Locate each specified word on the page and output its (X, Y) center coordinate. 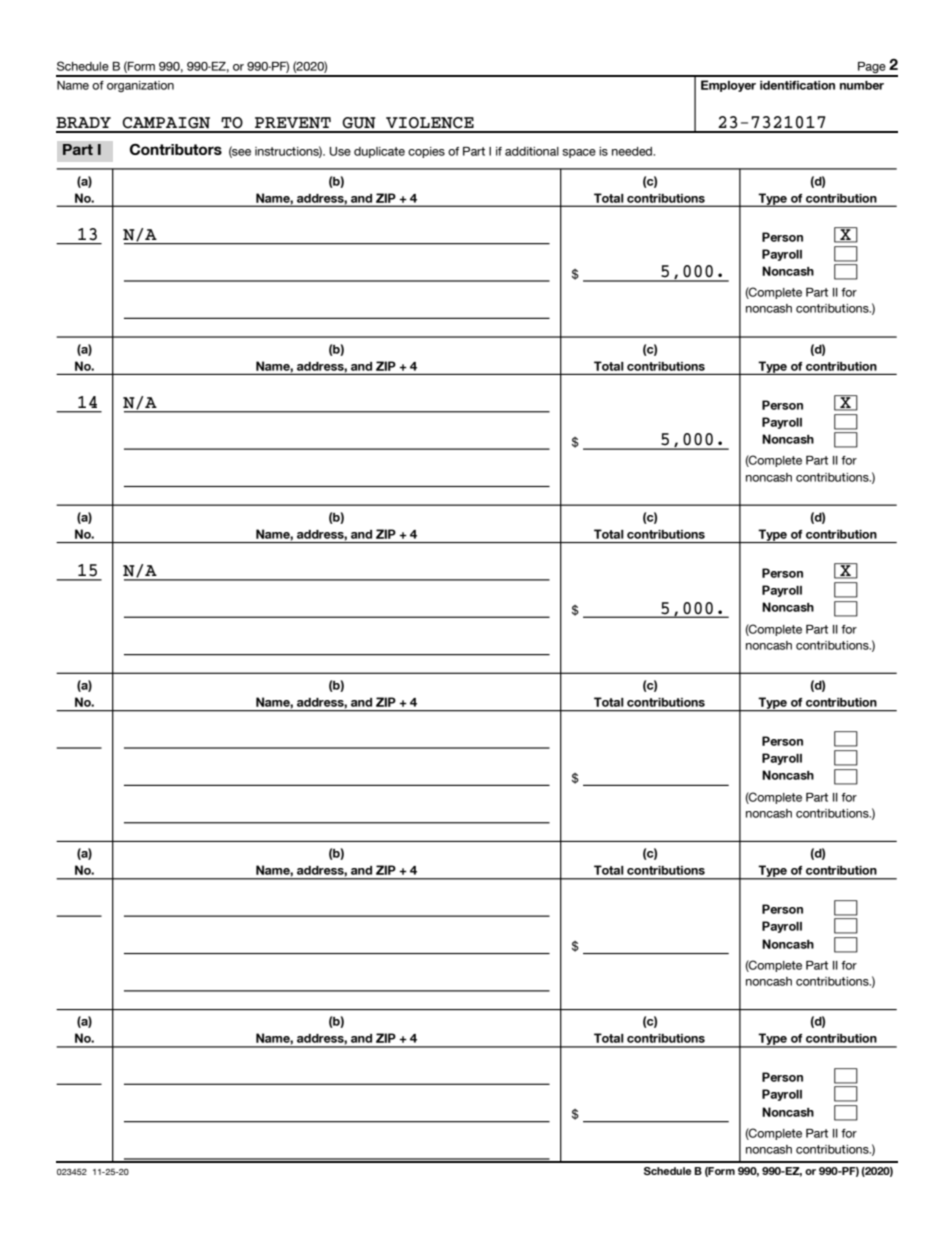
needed (633, 151)
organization (140, 86)
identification (797, 85)
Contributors (176, 149)
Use (340, 151)
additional (532, 151)
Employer (728, 86)
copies (426, 152)
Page (872, 69)
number (862, 85)
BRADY (83, 122)
